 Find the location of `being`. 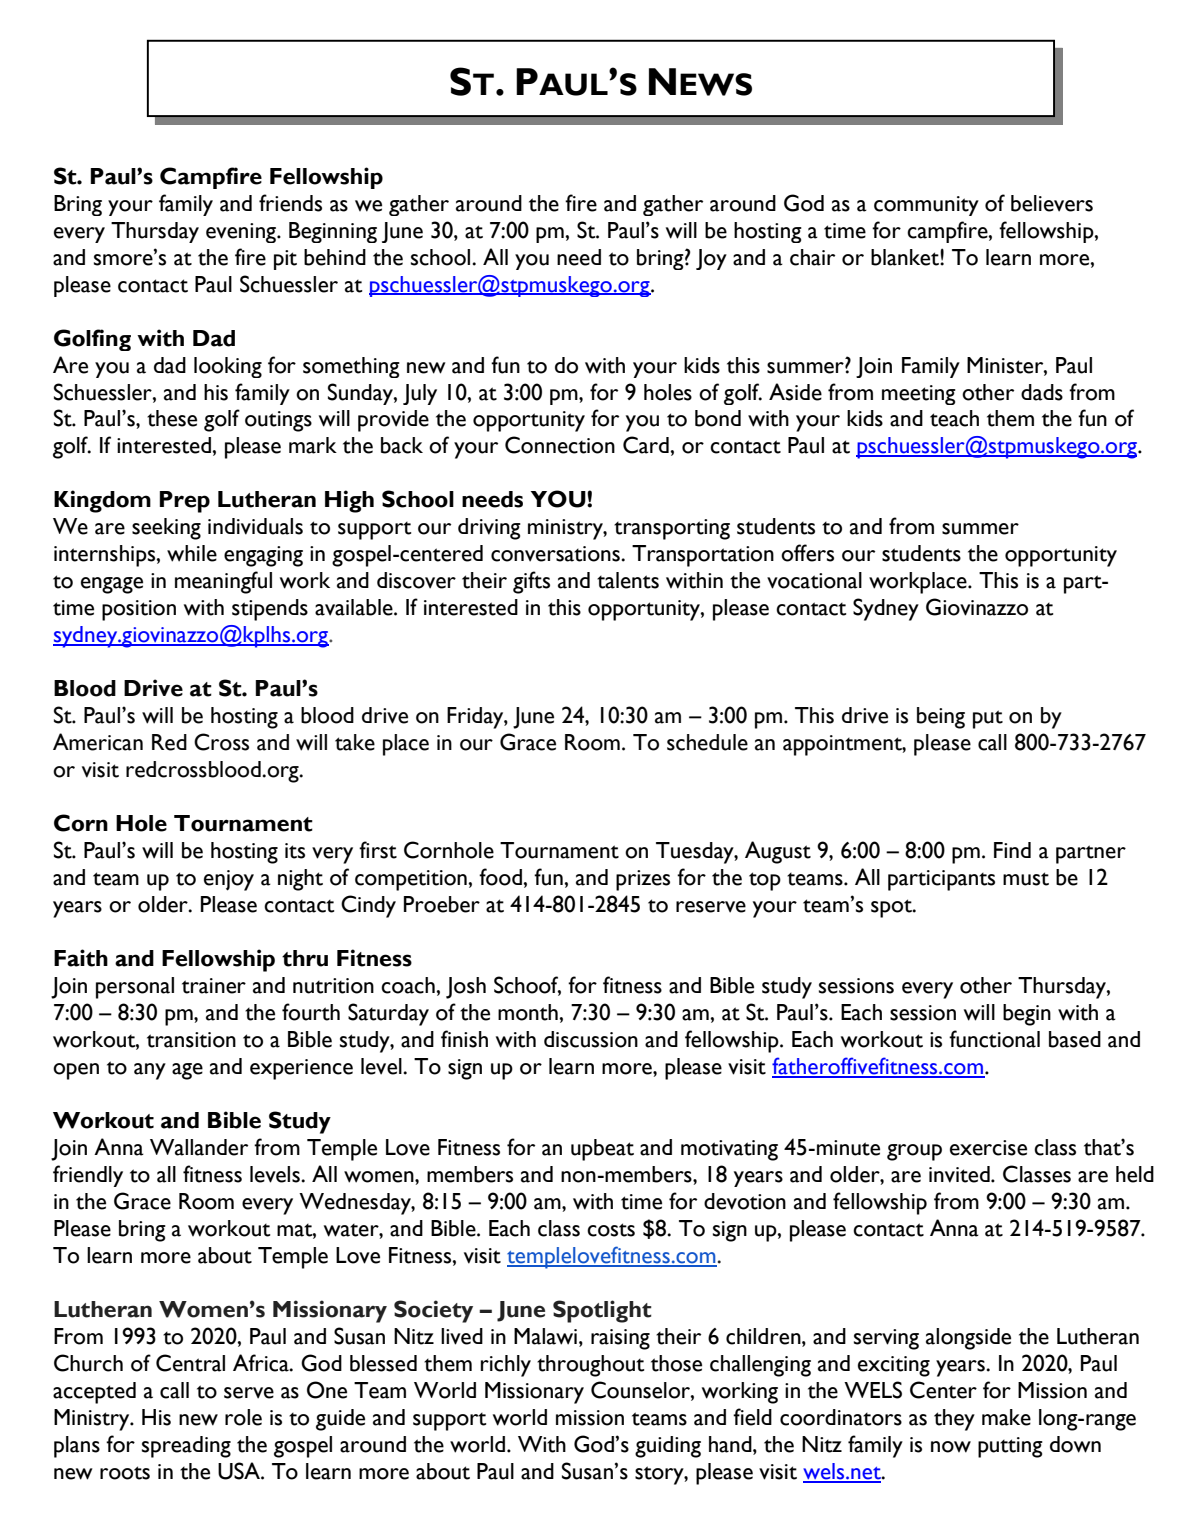

being is located at coordinates (941, 718).
